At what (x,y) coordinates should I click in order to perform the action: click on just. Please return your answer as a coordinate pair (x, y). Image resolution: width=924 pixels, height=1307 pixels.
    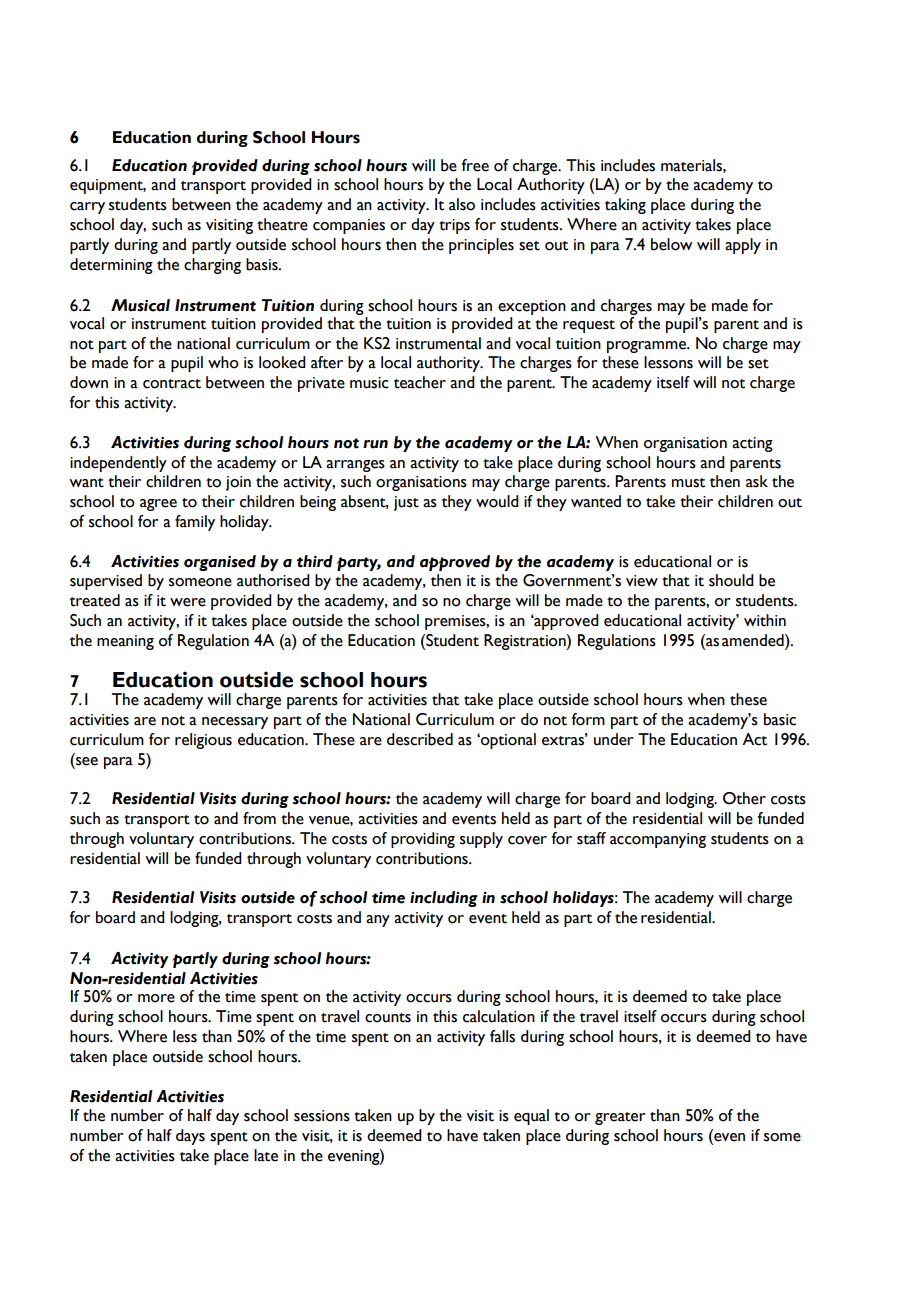
    Looking at the image, I should click on (406, 503).
